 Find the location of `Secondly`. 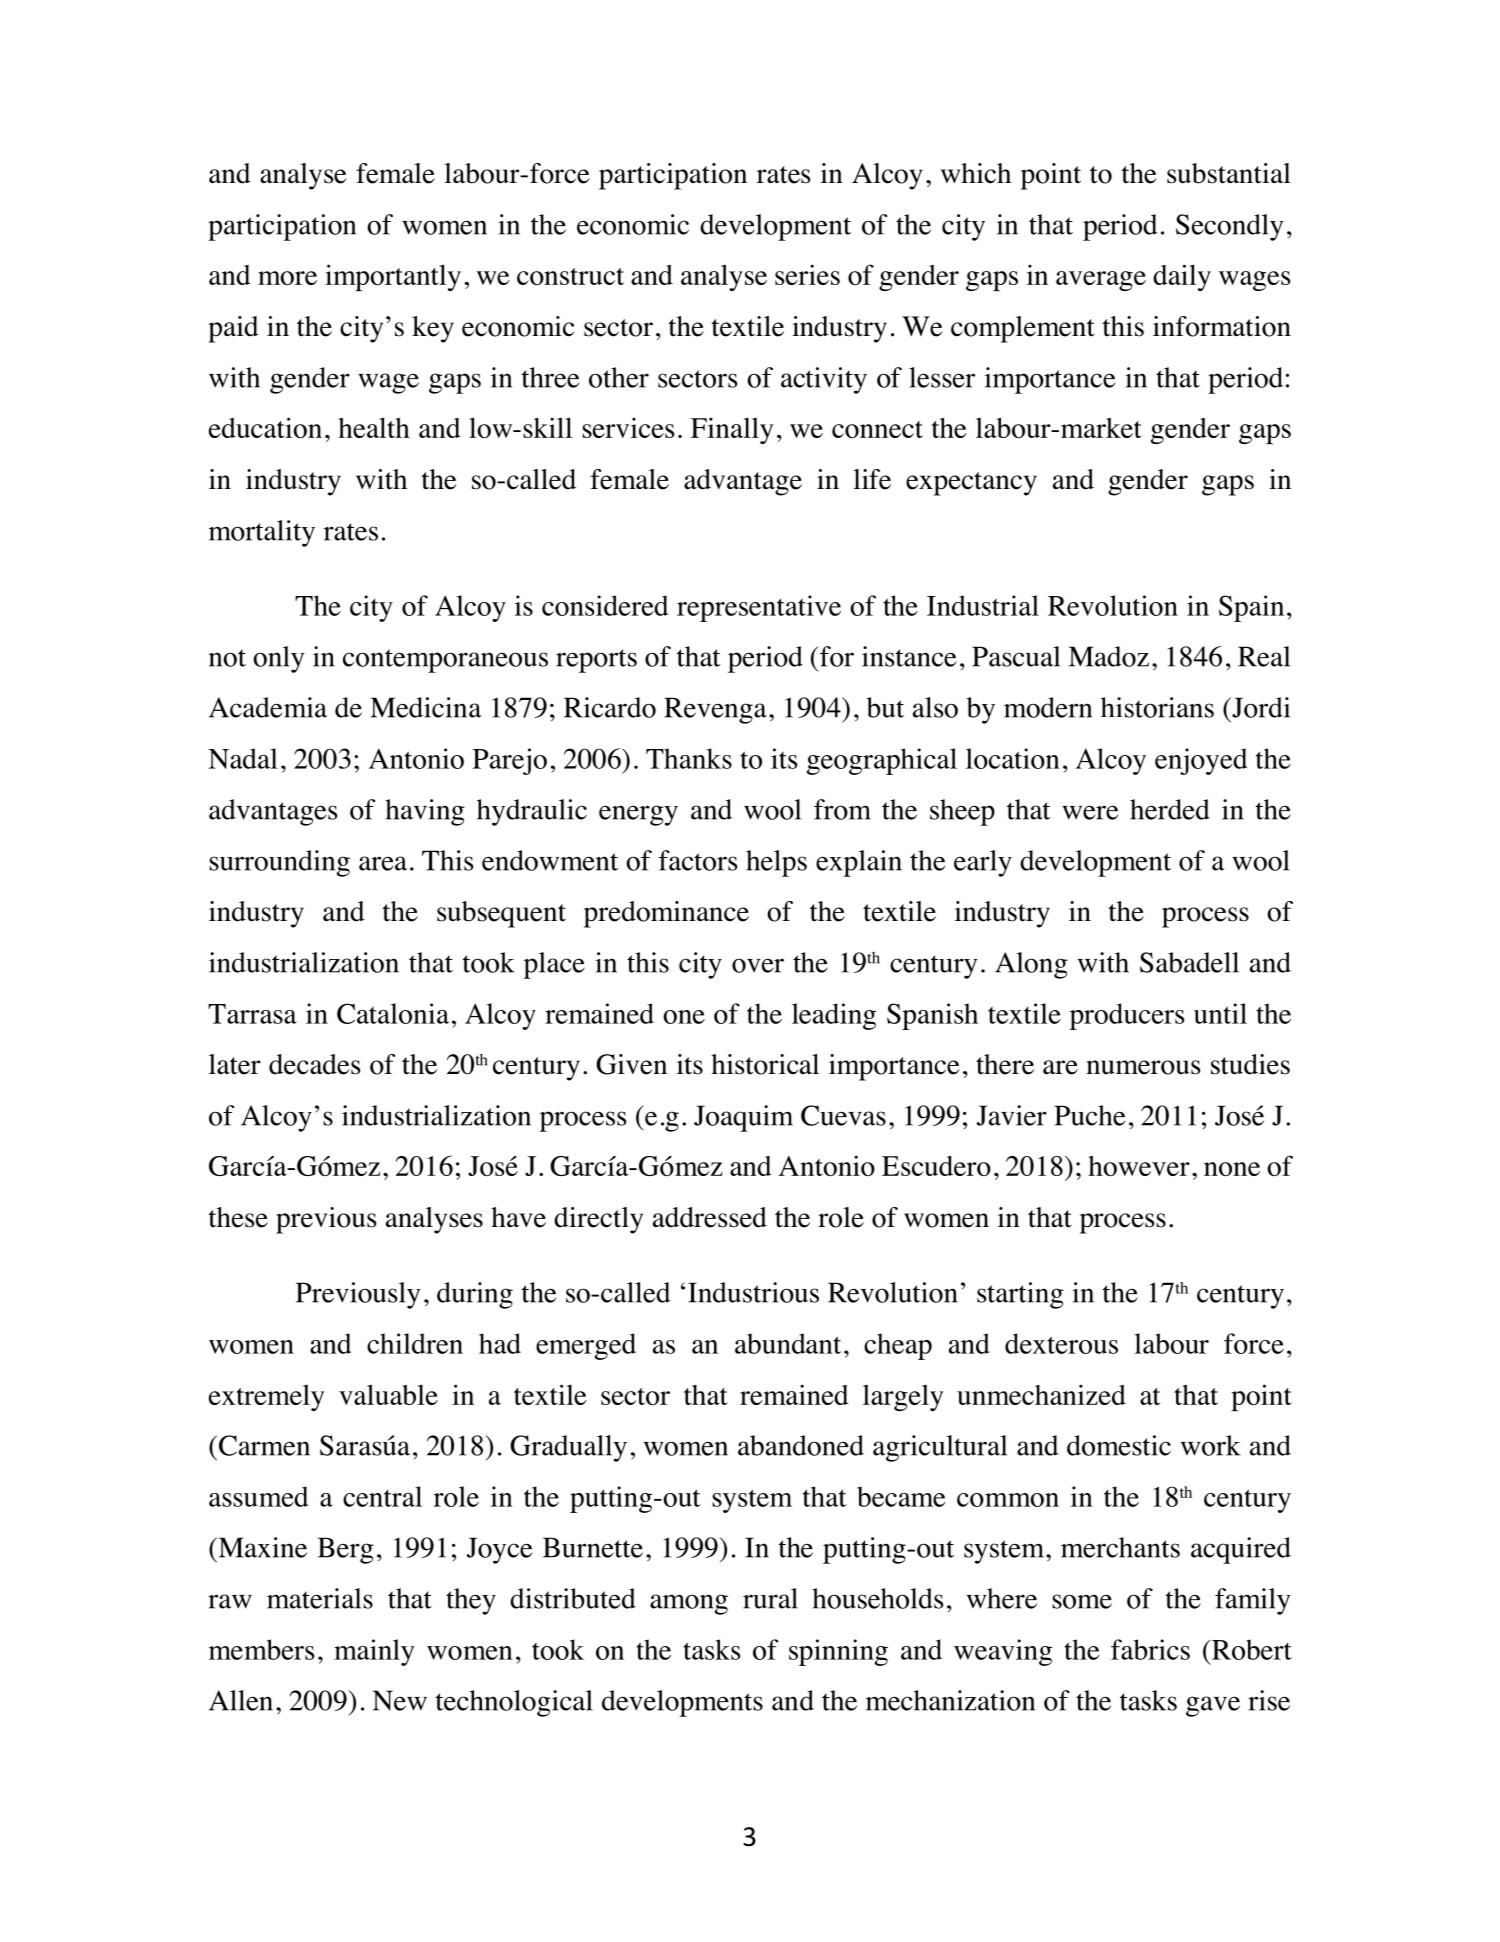

Secondly is located at coordinates (1230, 227).
